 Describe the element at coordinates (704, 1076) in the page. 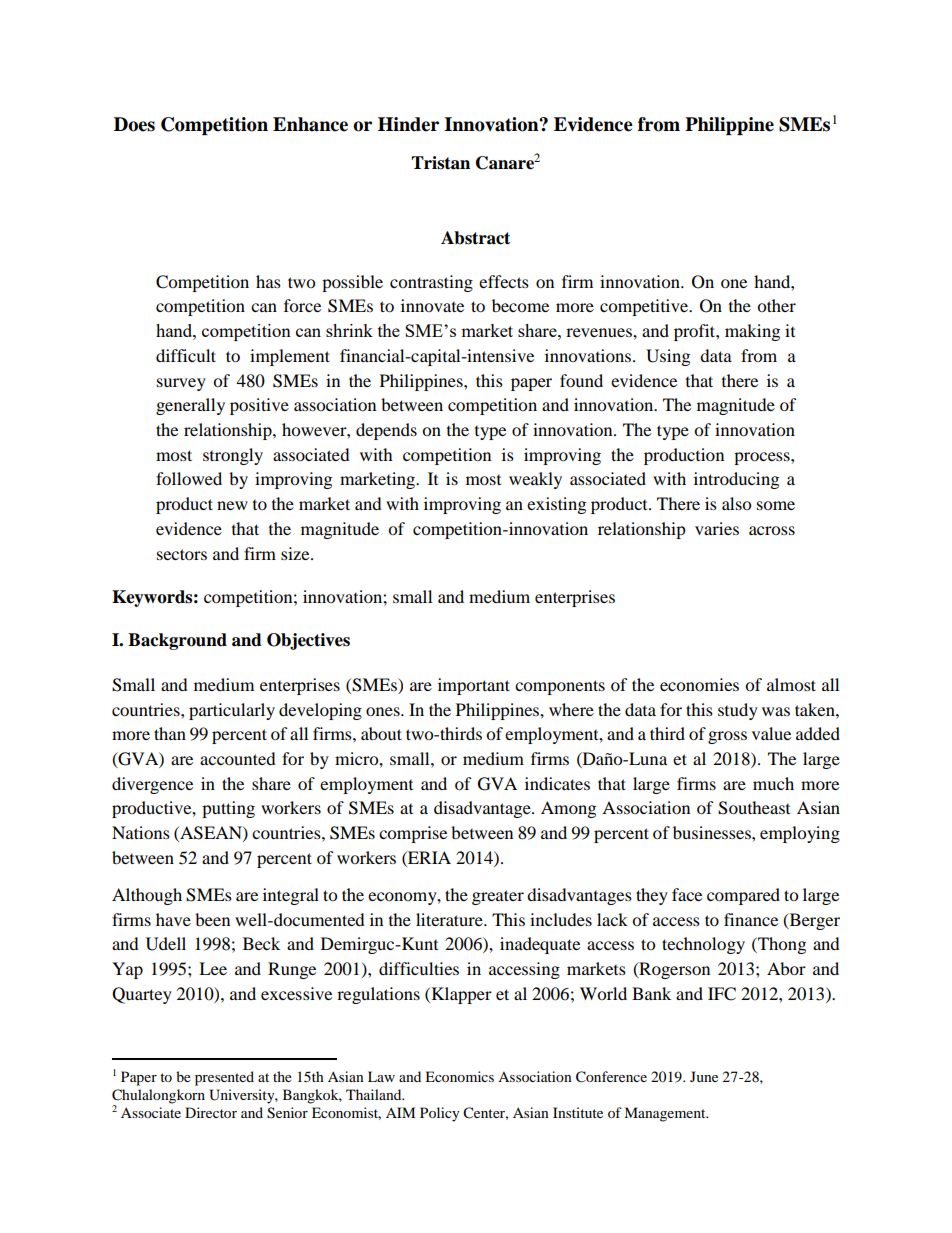

I see `June` at that location.
